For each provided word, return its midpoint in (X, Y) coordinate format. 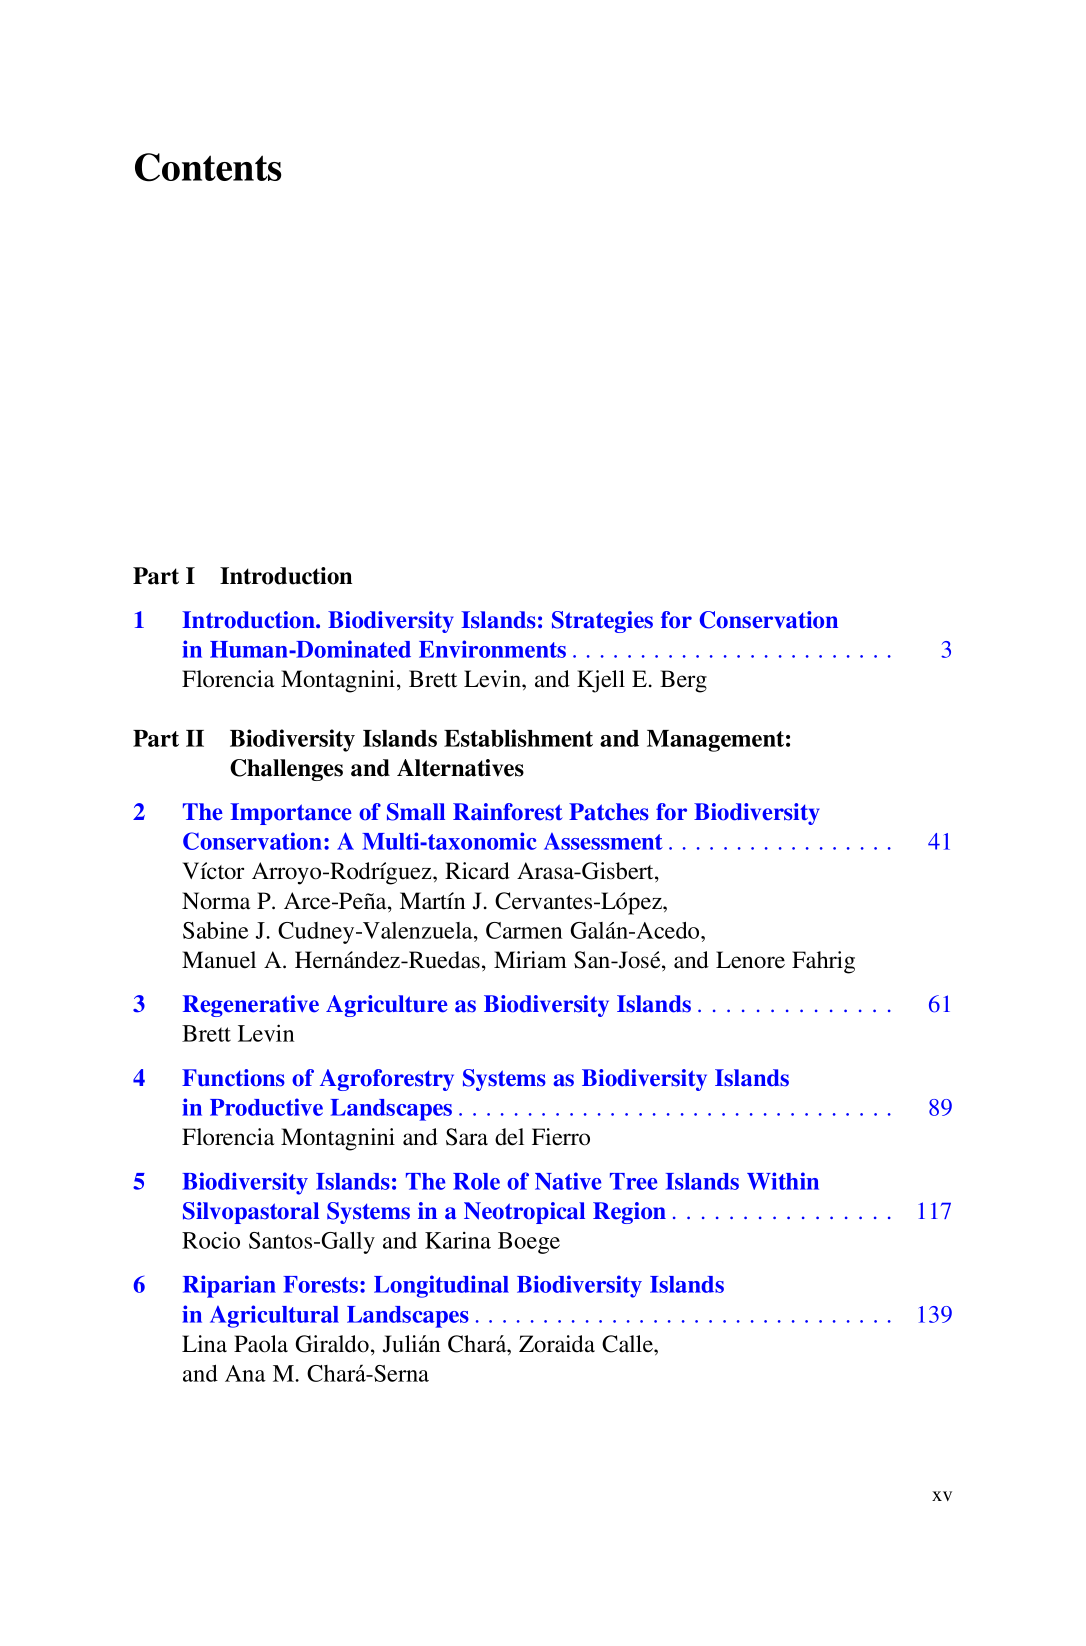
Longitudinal (441, 1286)
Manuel (219, 960)
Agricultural (274, 1316)
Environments (492, 649)
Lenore (750, 960)
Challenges (286, 770)
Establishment (518, 738)
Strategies (602, 622)
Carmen (524, 930)
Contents (208, 167)
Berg (683, 681)
